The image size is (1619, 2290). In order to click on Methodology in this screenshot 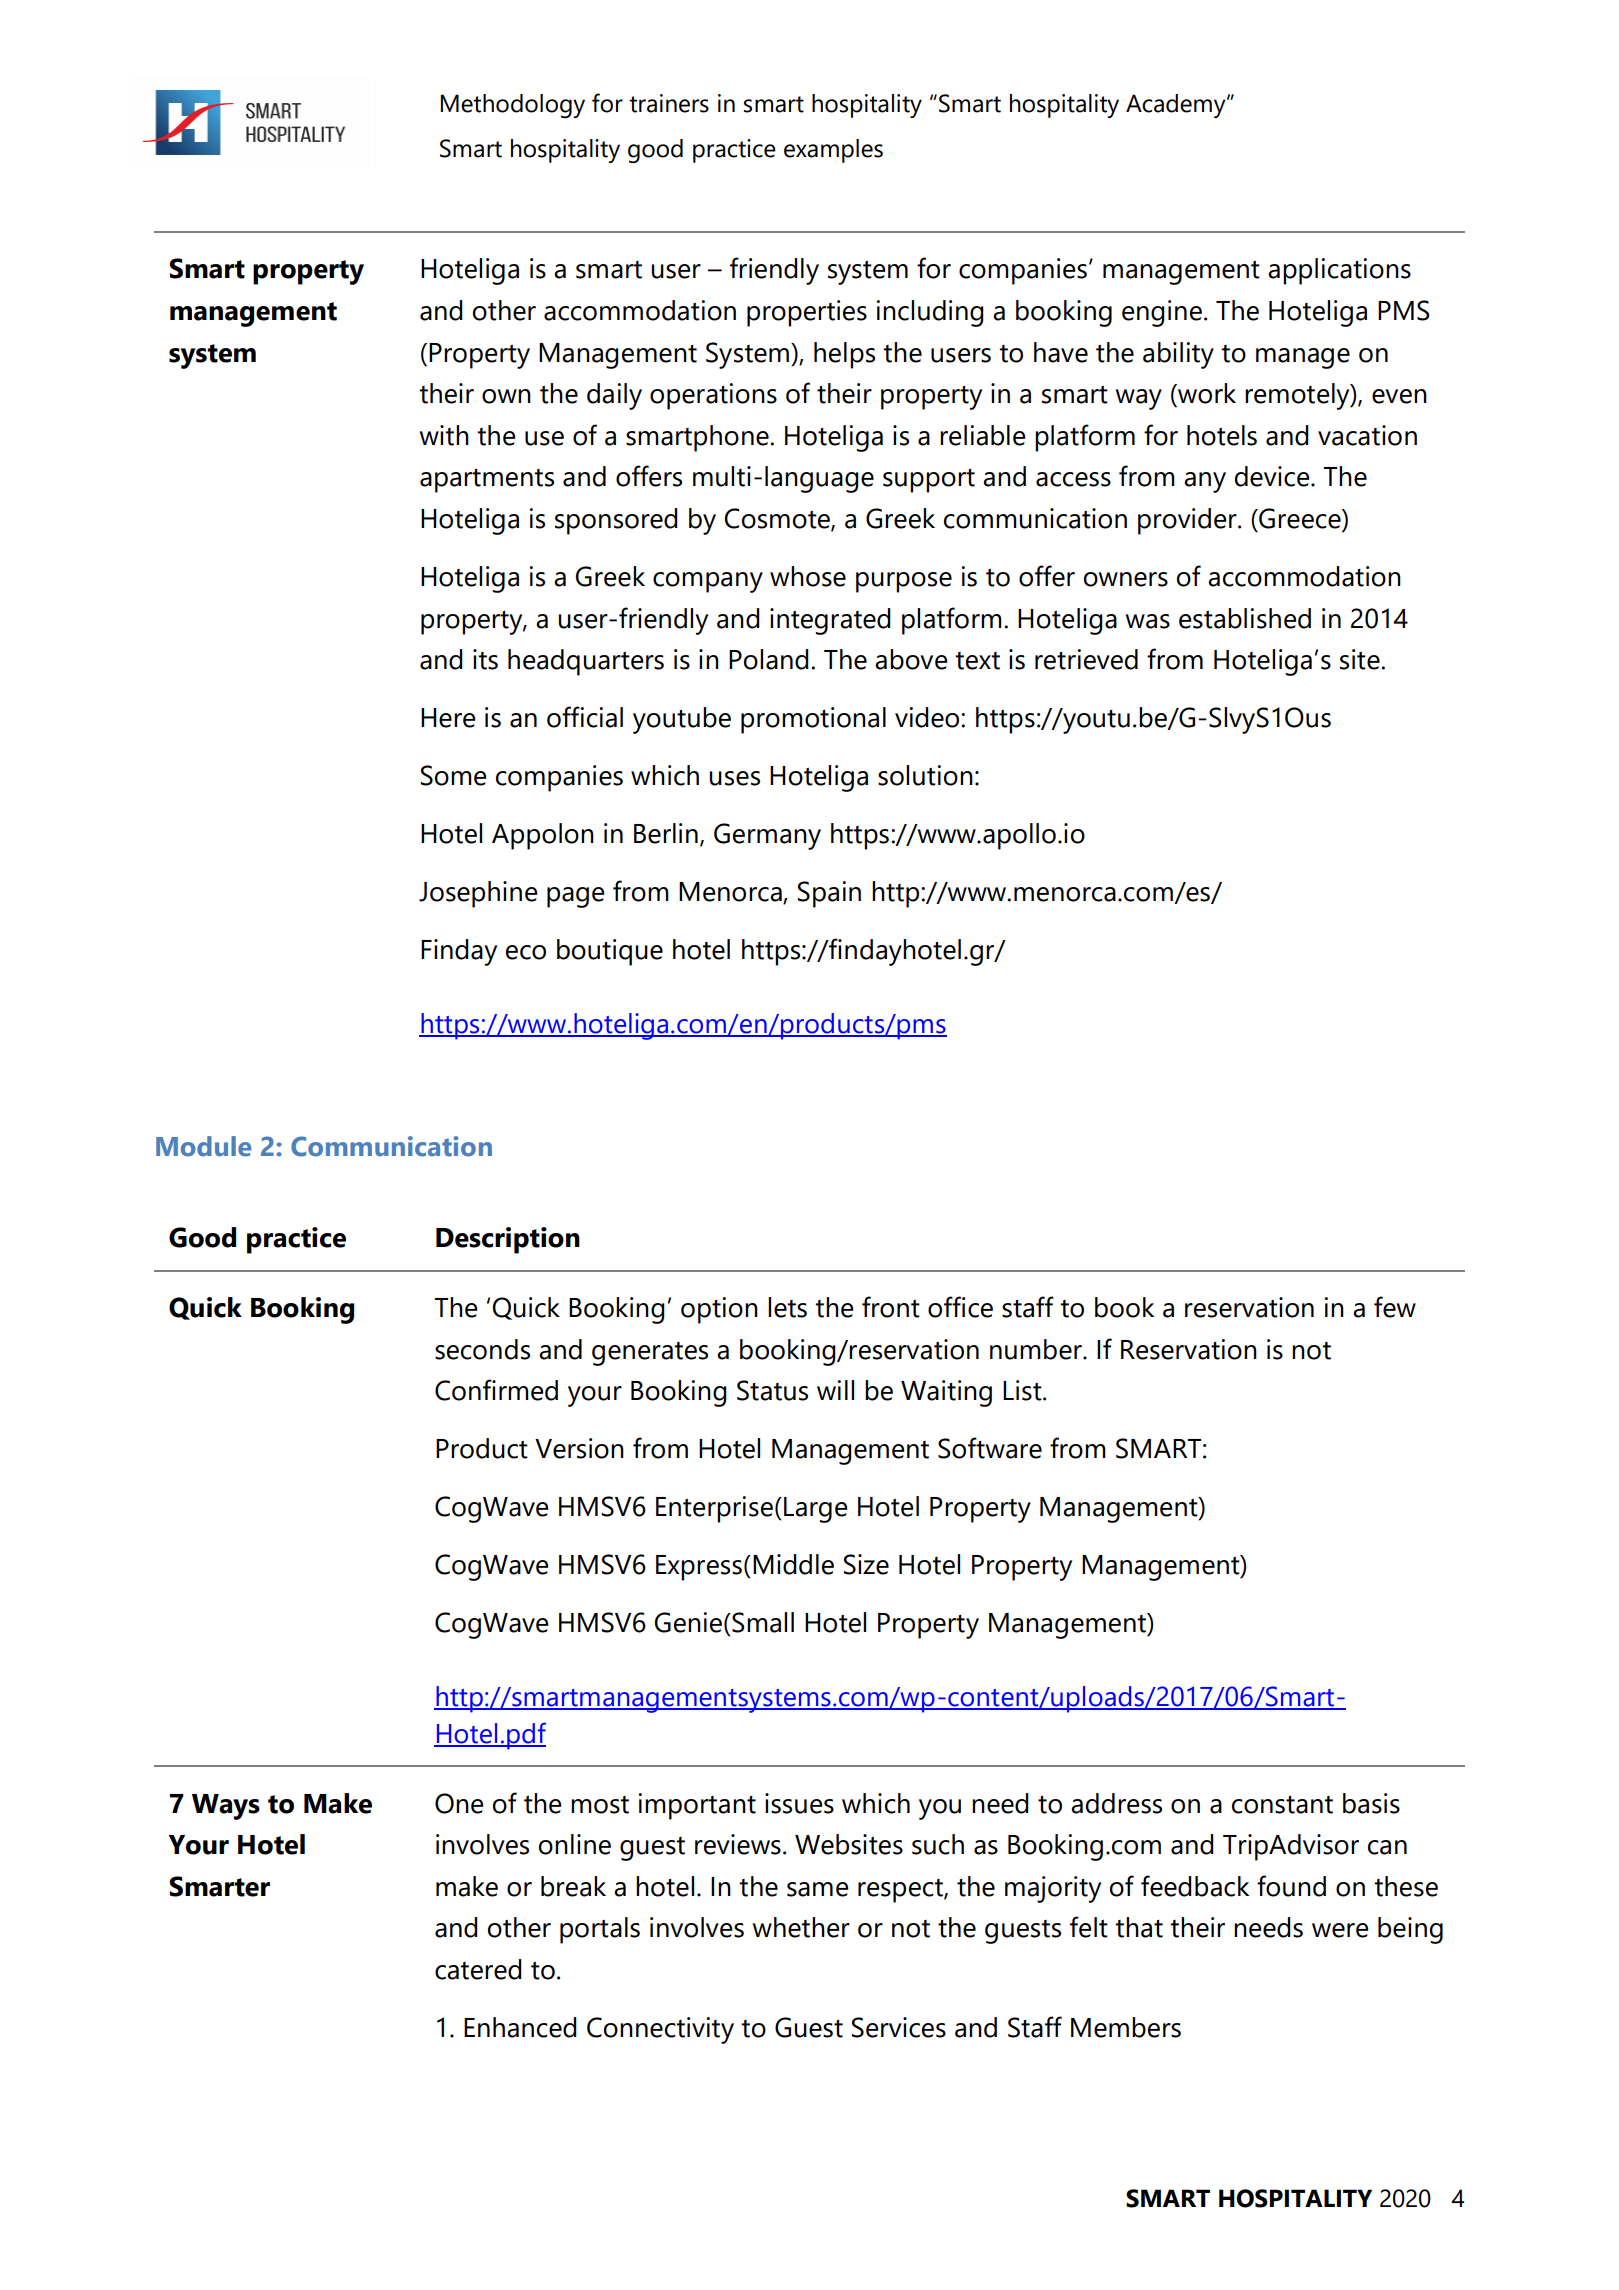, I will do `click(512, 106)`.
